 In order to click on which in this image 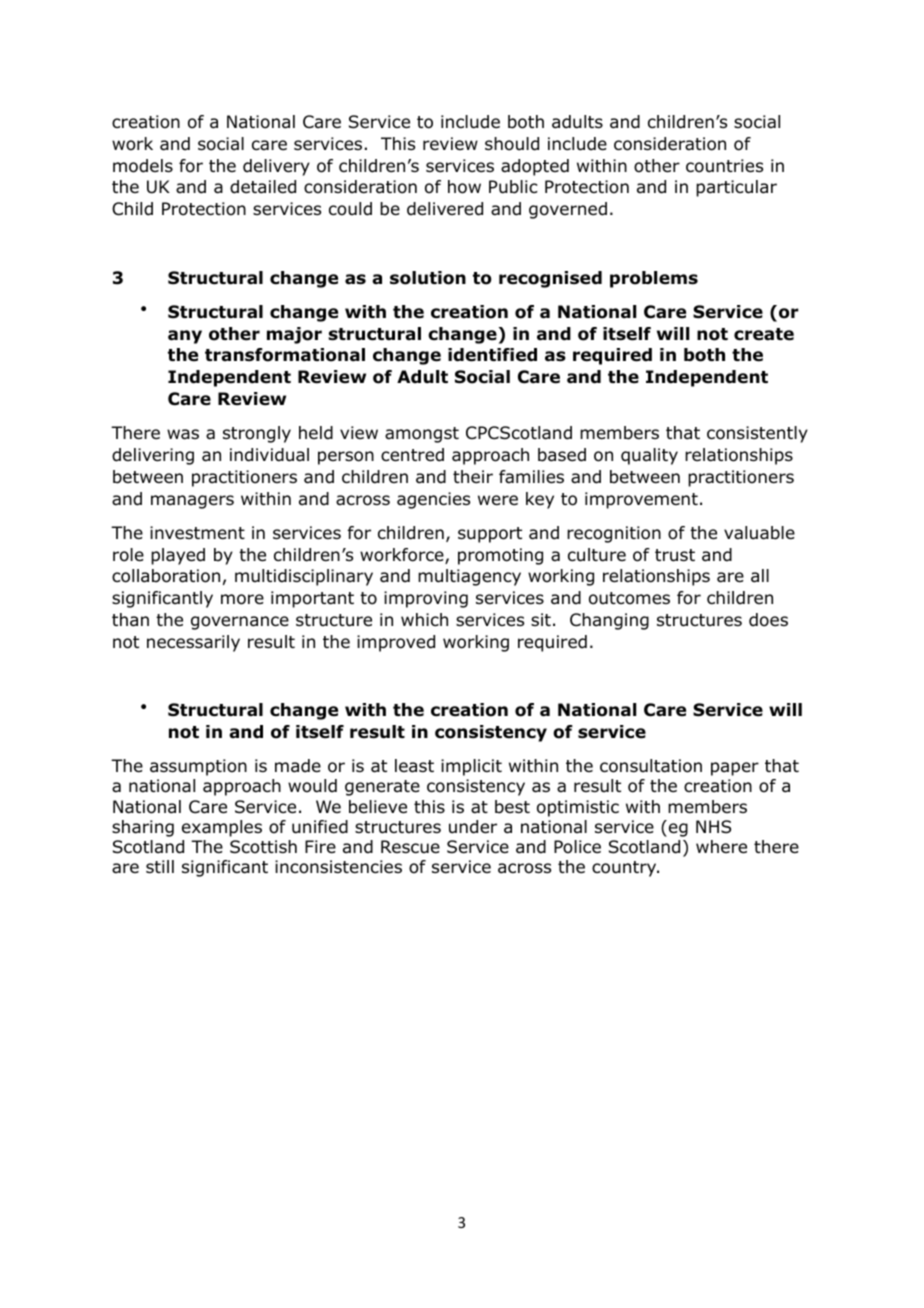, I will do `click(424, 619)`.
